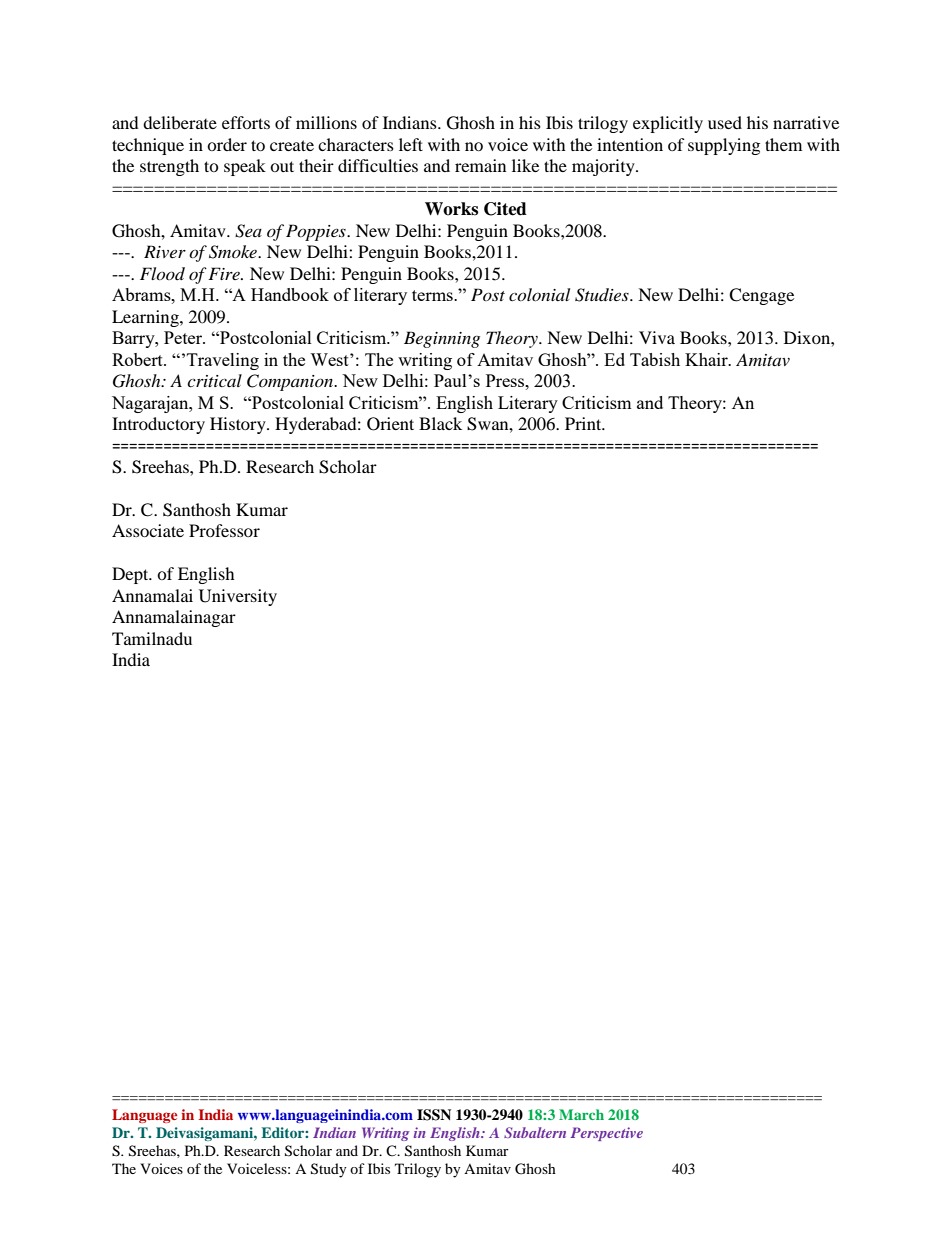 The height and width of the document is (1233, 952). Describe the element at coordinates (440, 423) in the document. I see `Black` at that location.
